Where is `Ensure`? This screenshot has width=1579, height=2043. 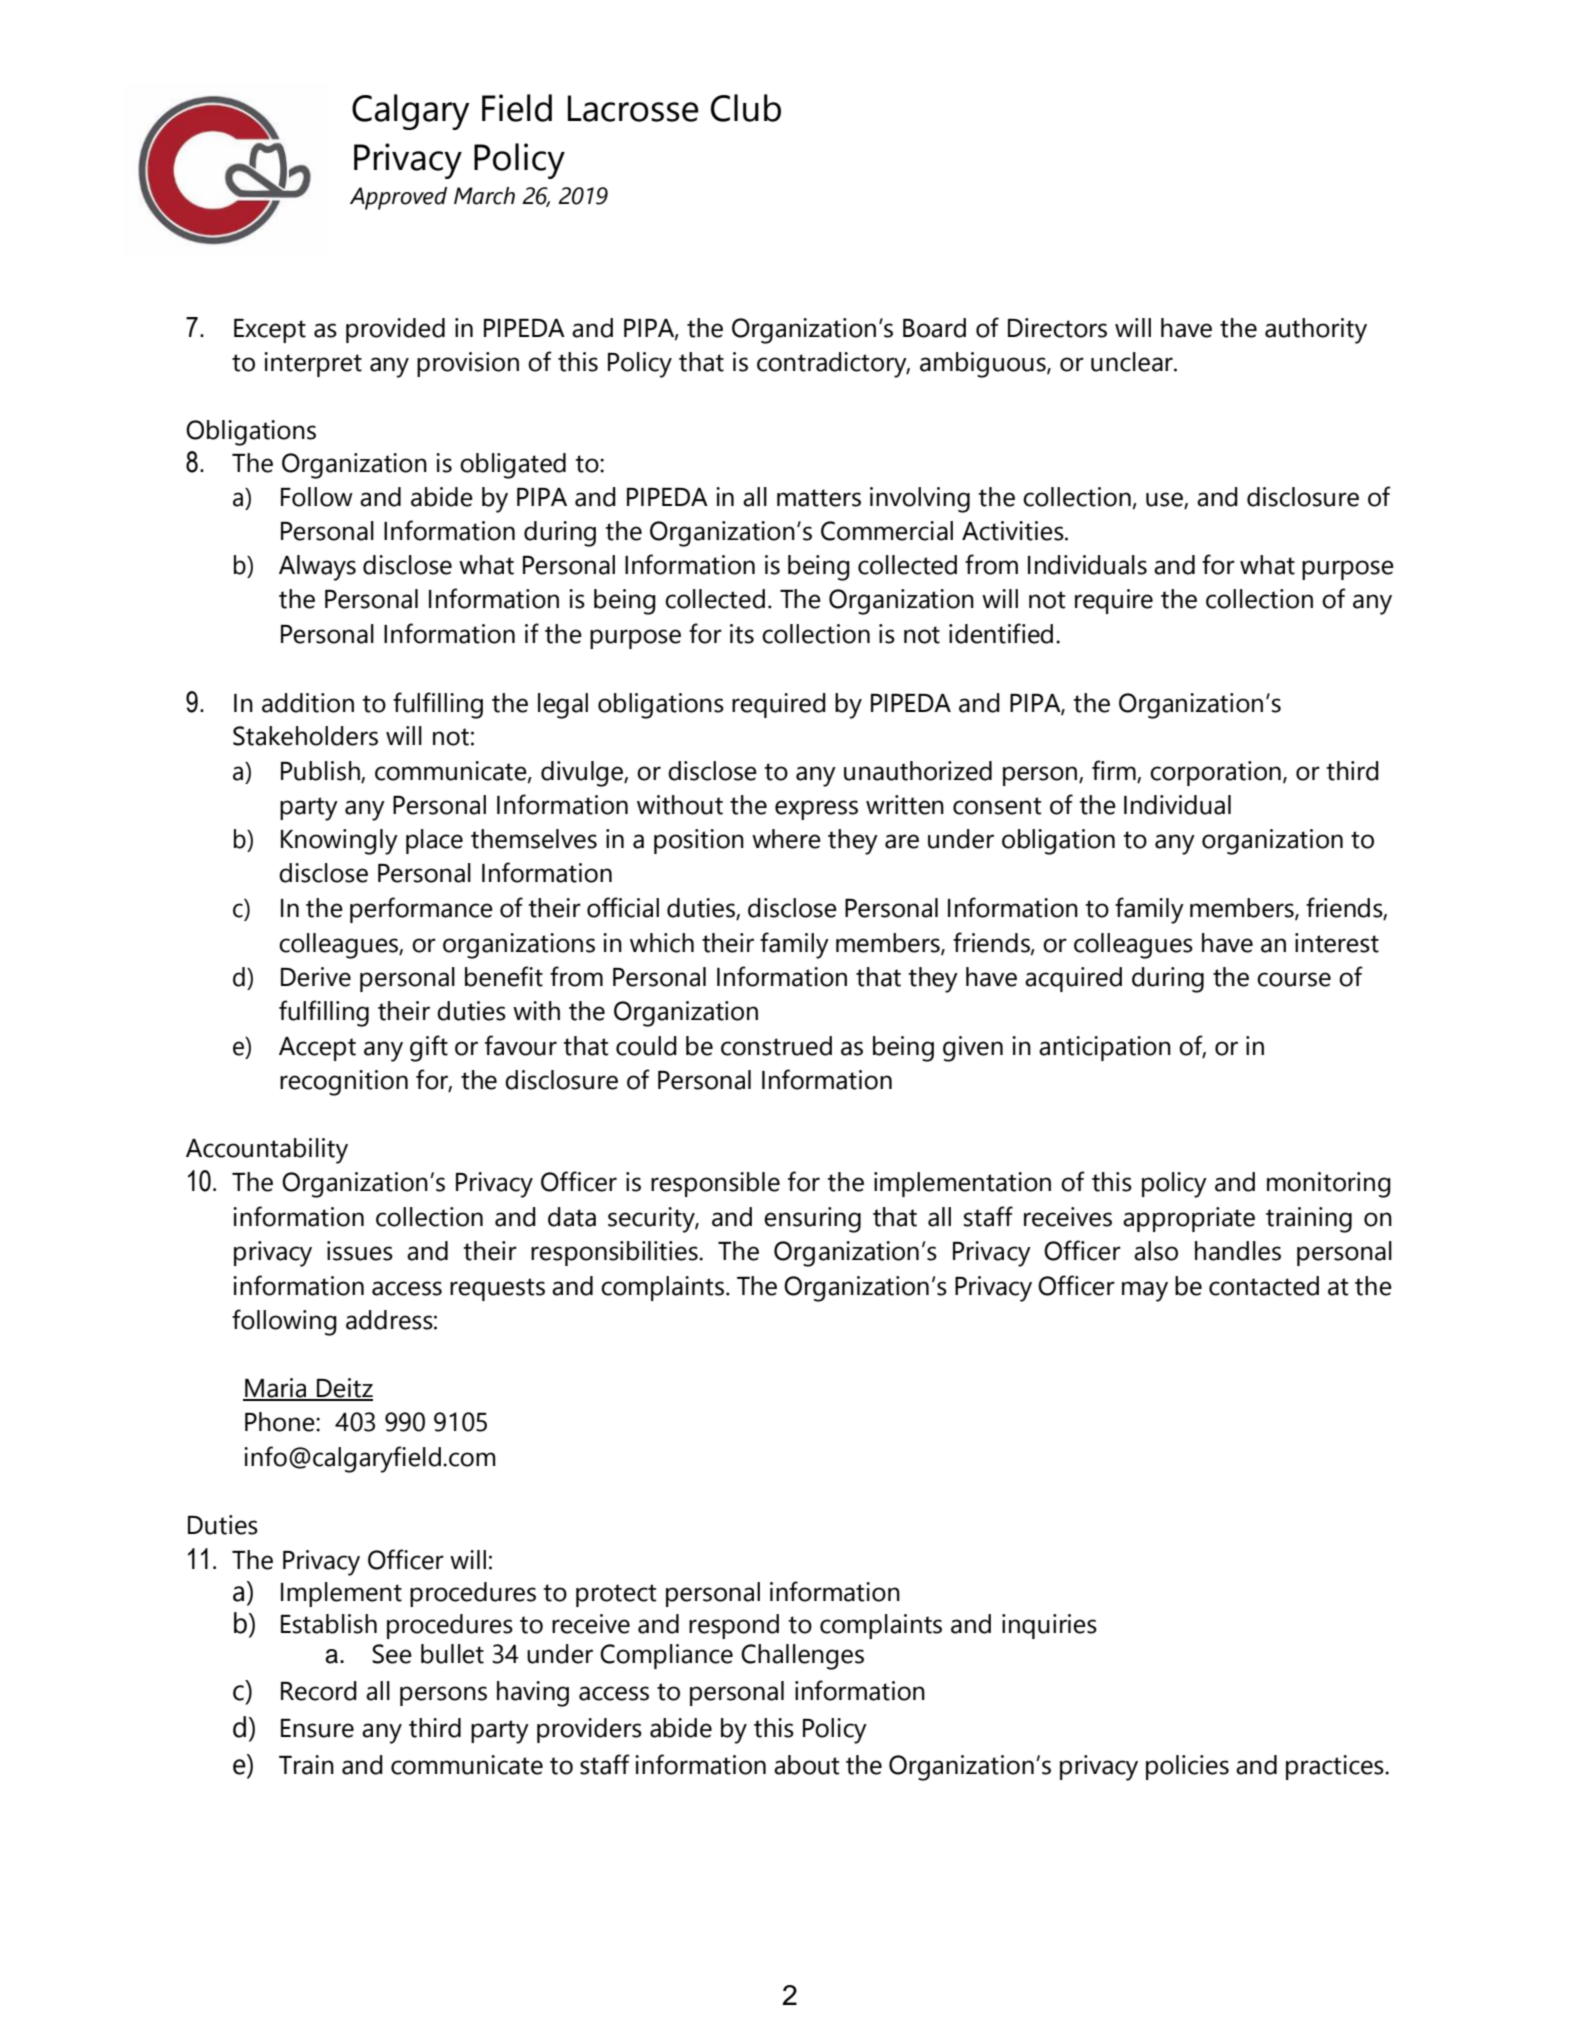 Ensure is located at coordinates (317, 1728).
